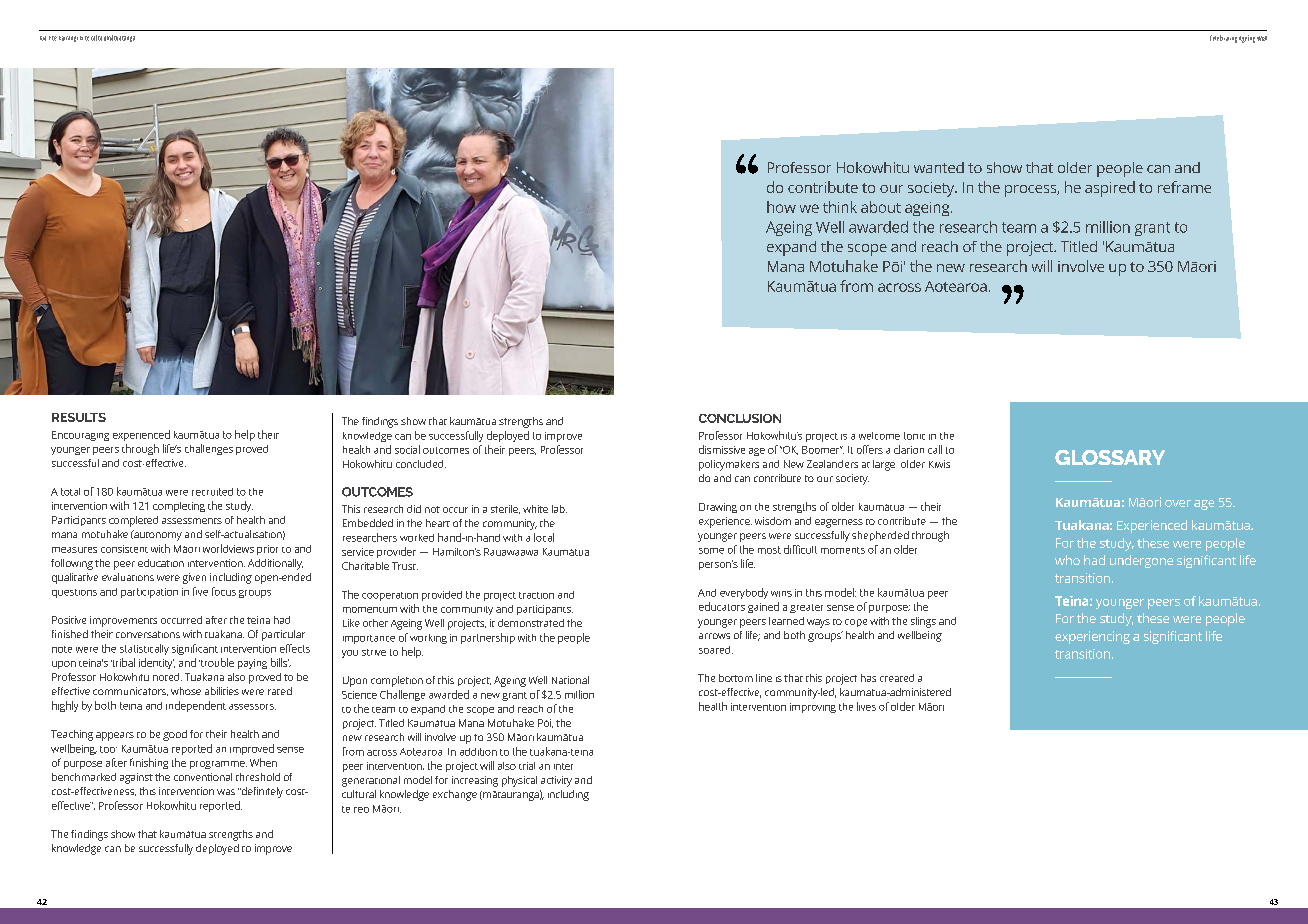  Describe the element at coordinates (1141, 561) in the screenshot. I see `undergone` at that location.
